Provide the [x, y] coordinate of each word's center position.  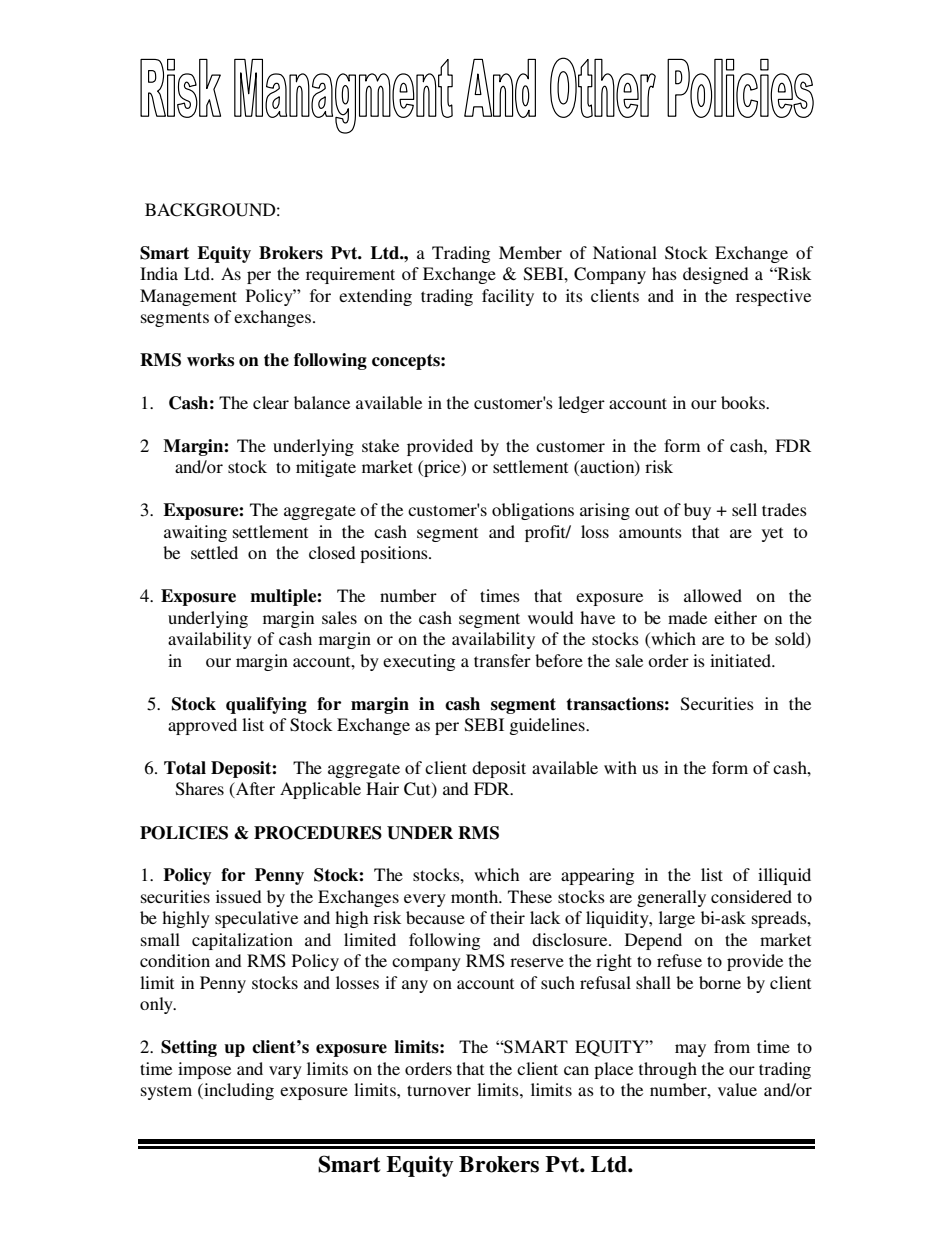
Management [188, 297]
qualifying [266, 705]
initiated [742, 660]
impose [204, 1070]
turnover [439, 1090]
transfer [502, 660]
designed [716, 275]
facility [508, 297]
